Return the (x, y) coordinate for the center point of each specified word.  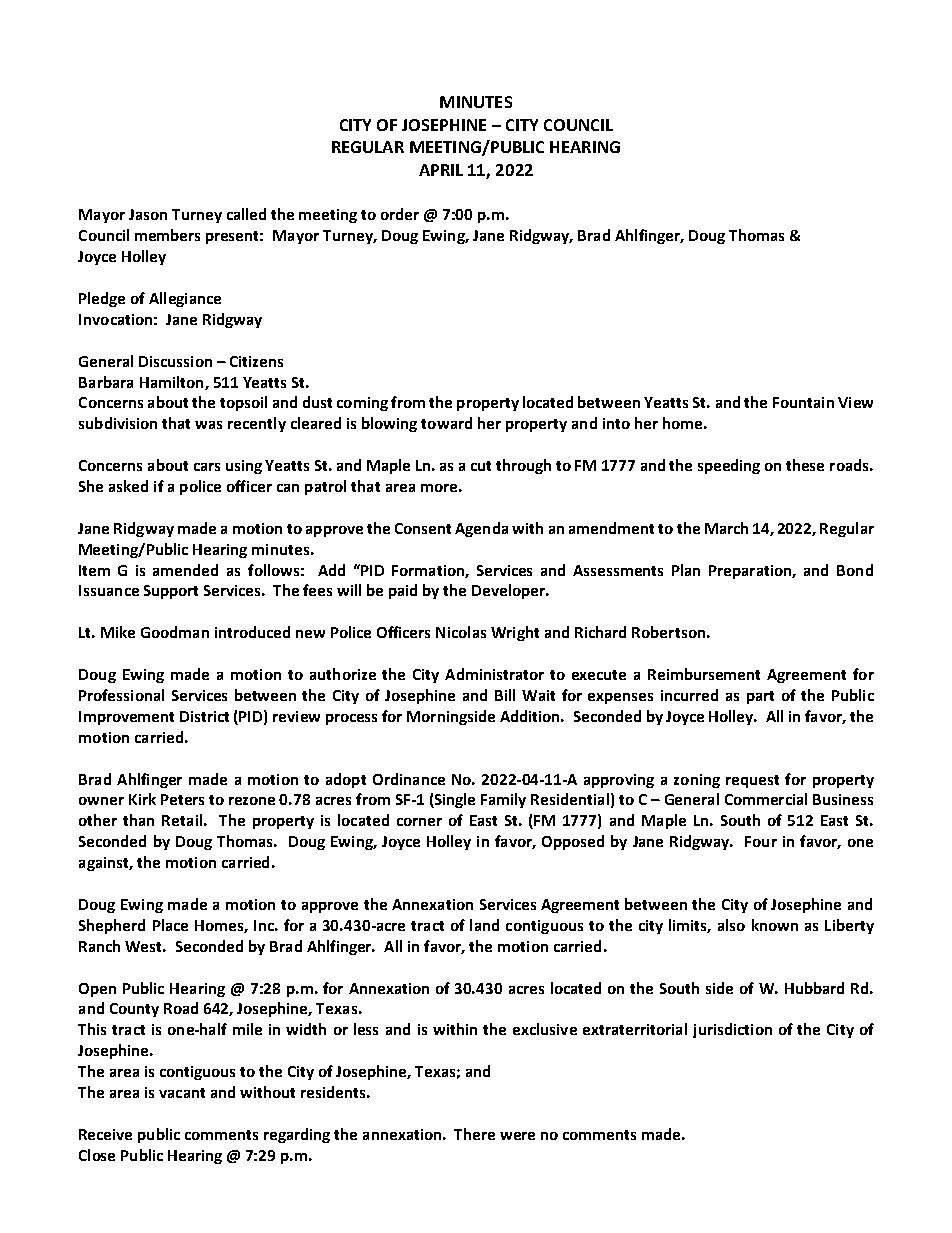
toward (446, 423)
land (484, 925)
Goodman (175, 632)
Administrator (494, 674)
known (775, 925)
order (400, 214)
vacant (182, 1093)
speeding (729, 466)
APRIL (441, 170)
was (208, 425)
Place (170, 925)
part (760, 697)
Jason (148, 214)
